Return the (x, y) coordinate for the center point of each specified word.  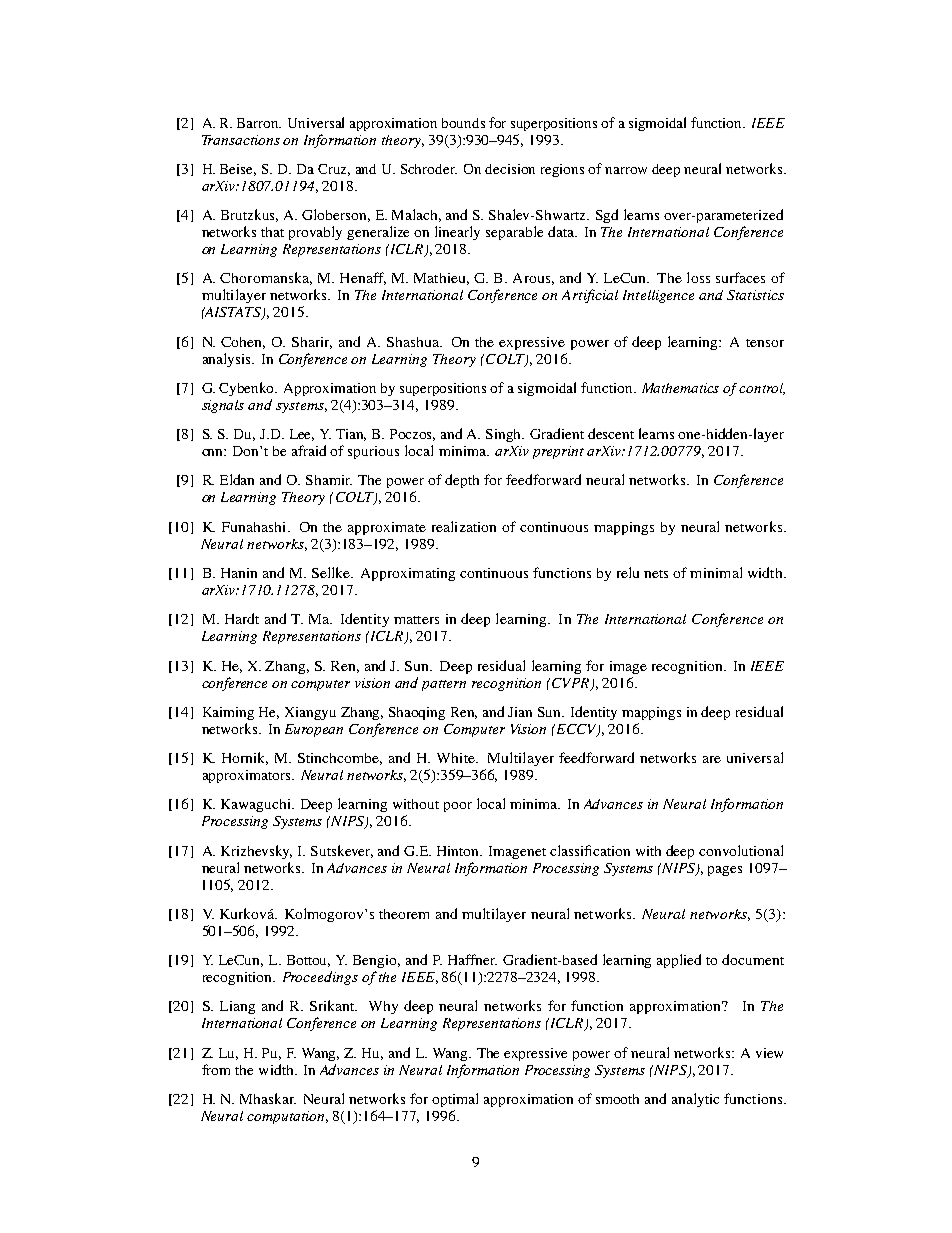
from (216, 1069)
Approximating (408, 574)
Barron (259, 123)
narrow (626, 170)
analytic (695, 1100)
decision (510, 169)
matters (416, 620)
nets (656, 574)
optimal (455, 1100)
